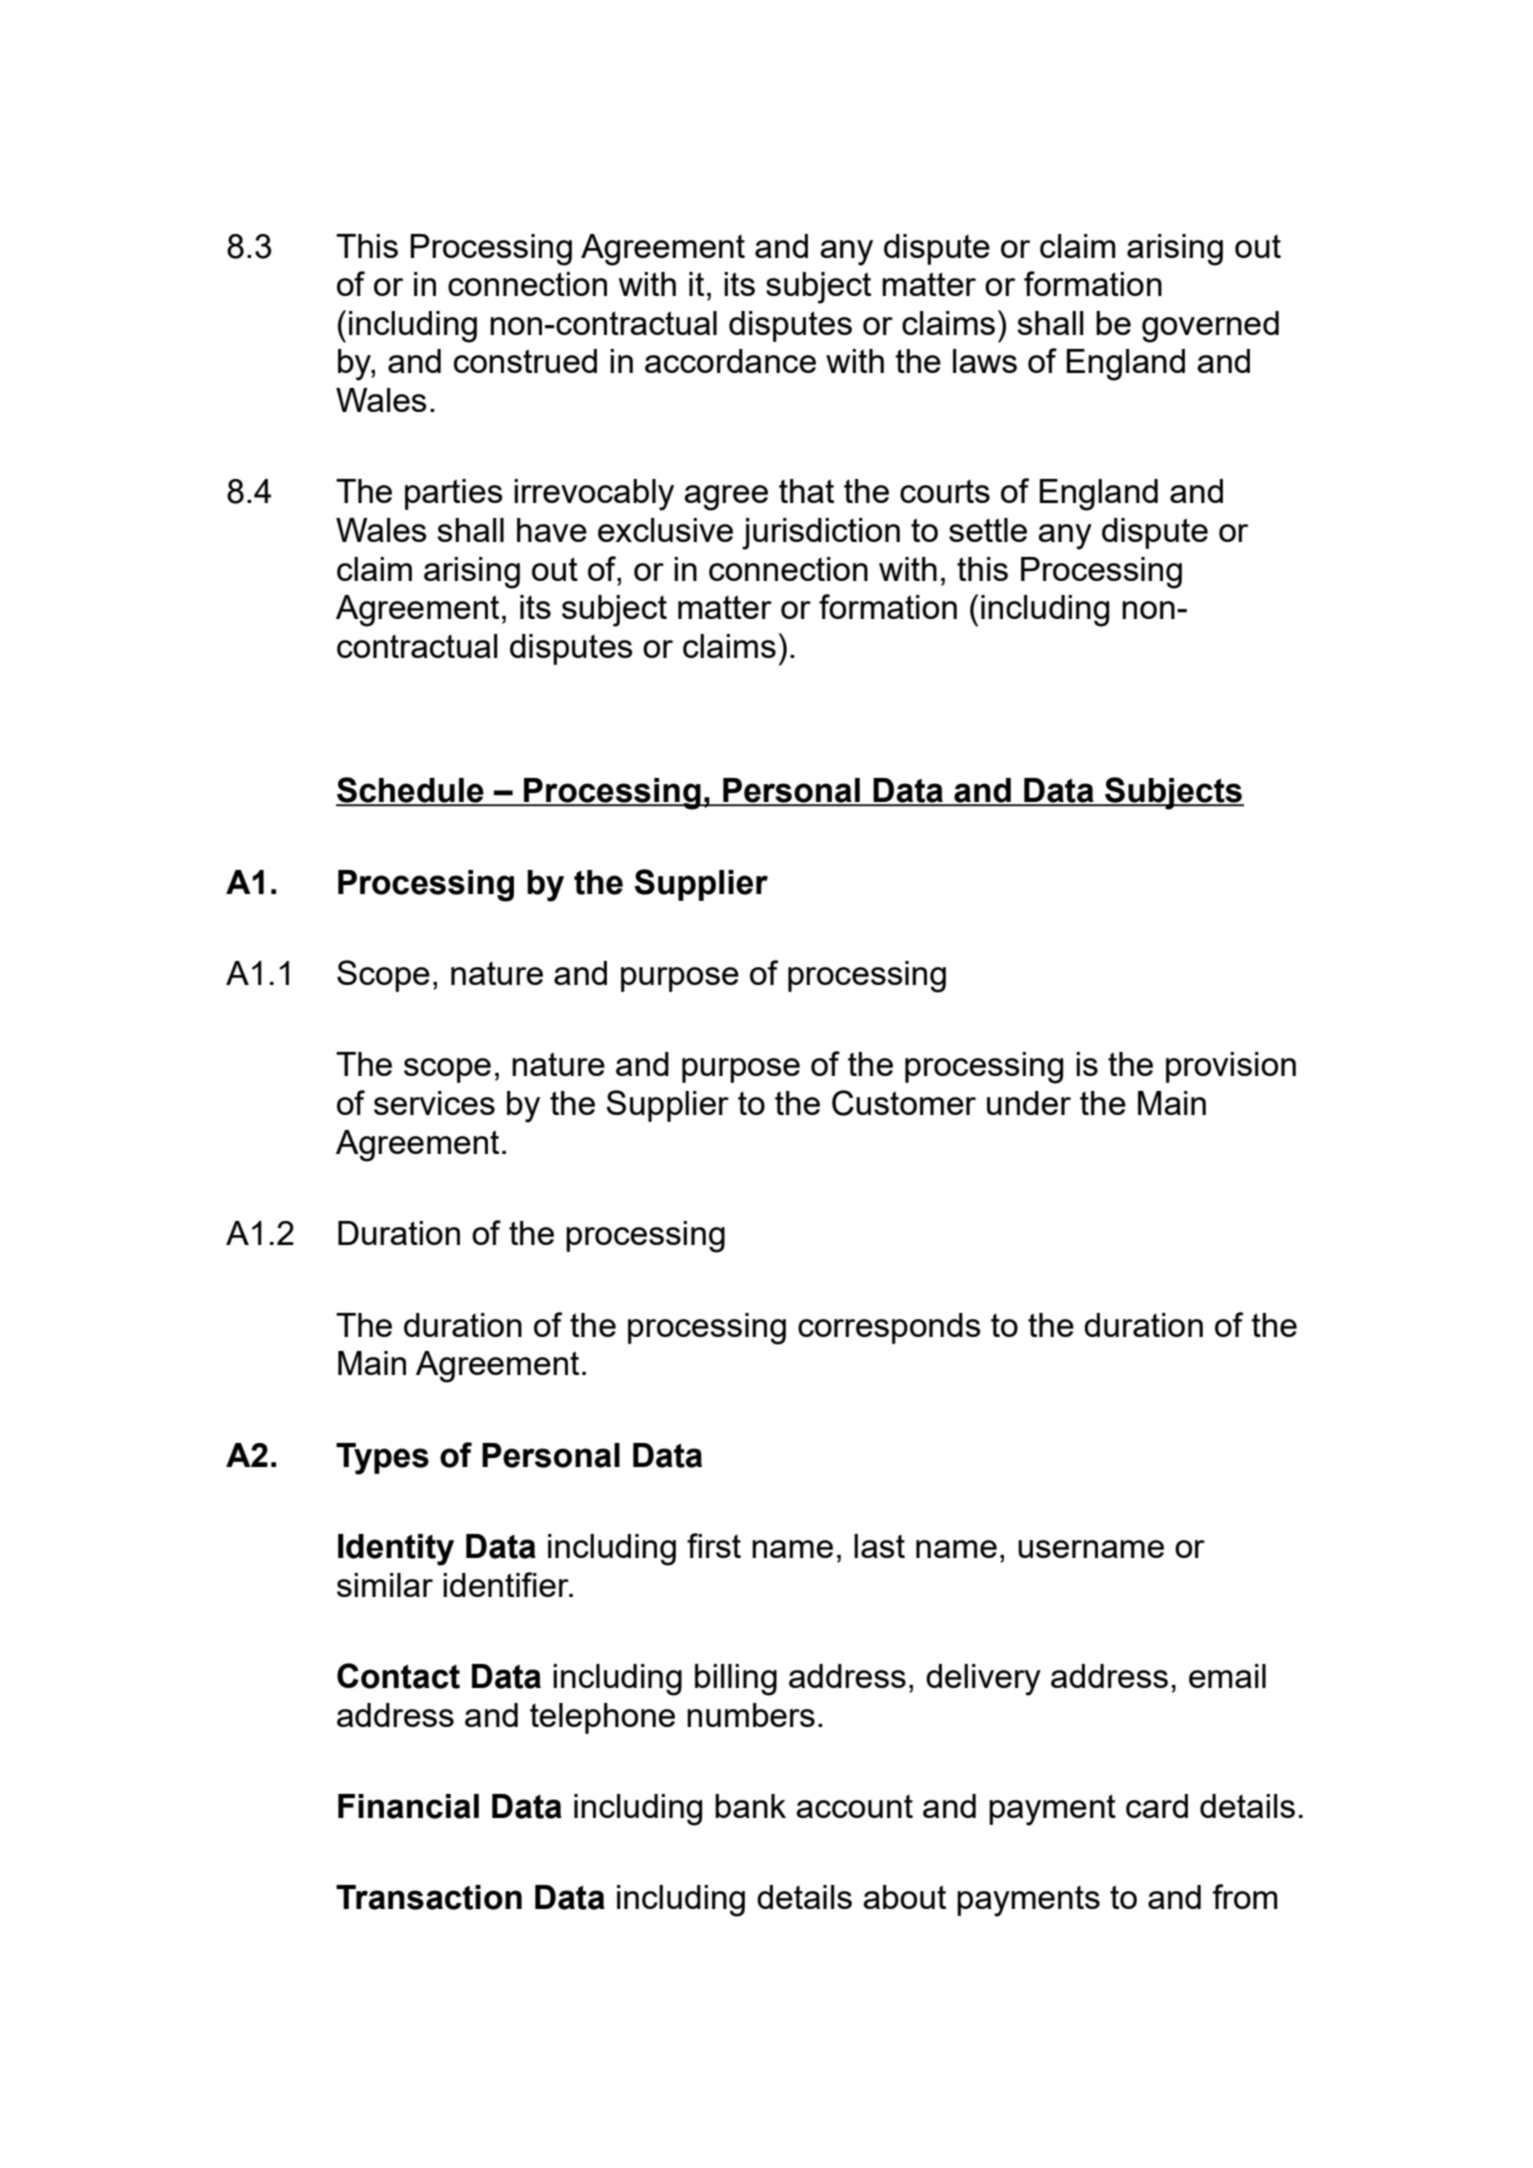 Image resolution: width=1533 pixels, height=2168 pixels. I want to click on Schedule, so click(411, 791).
